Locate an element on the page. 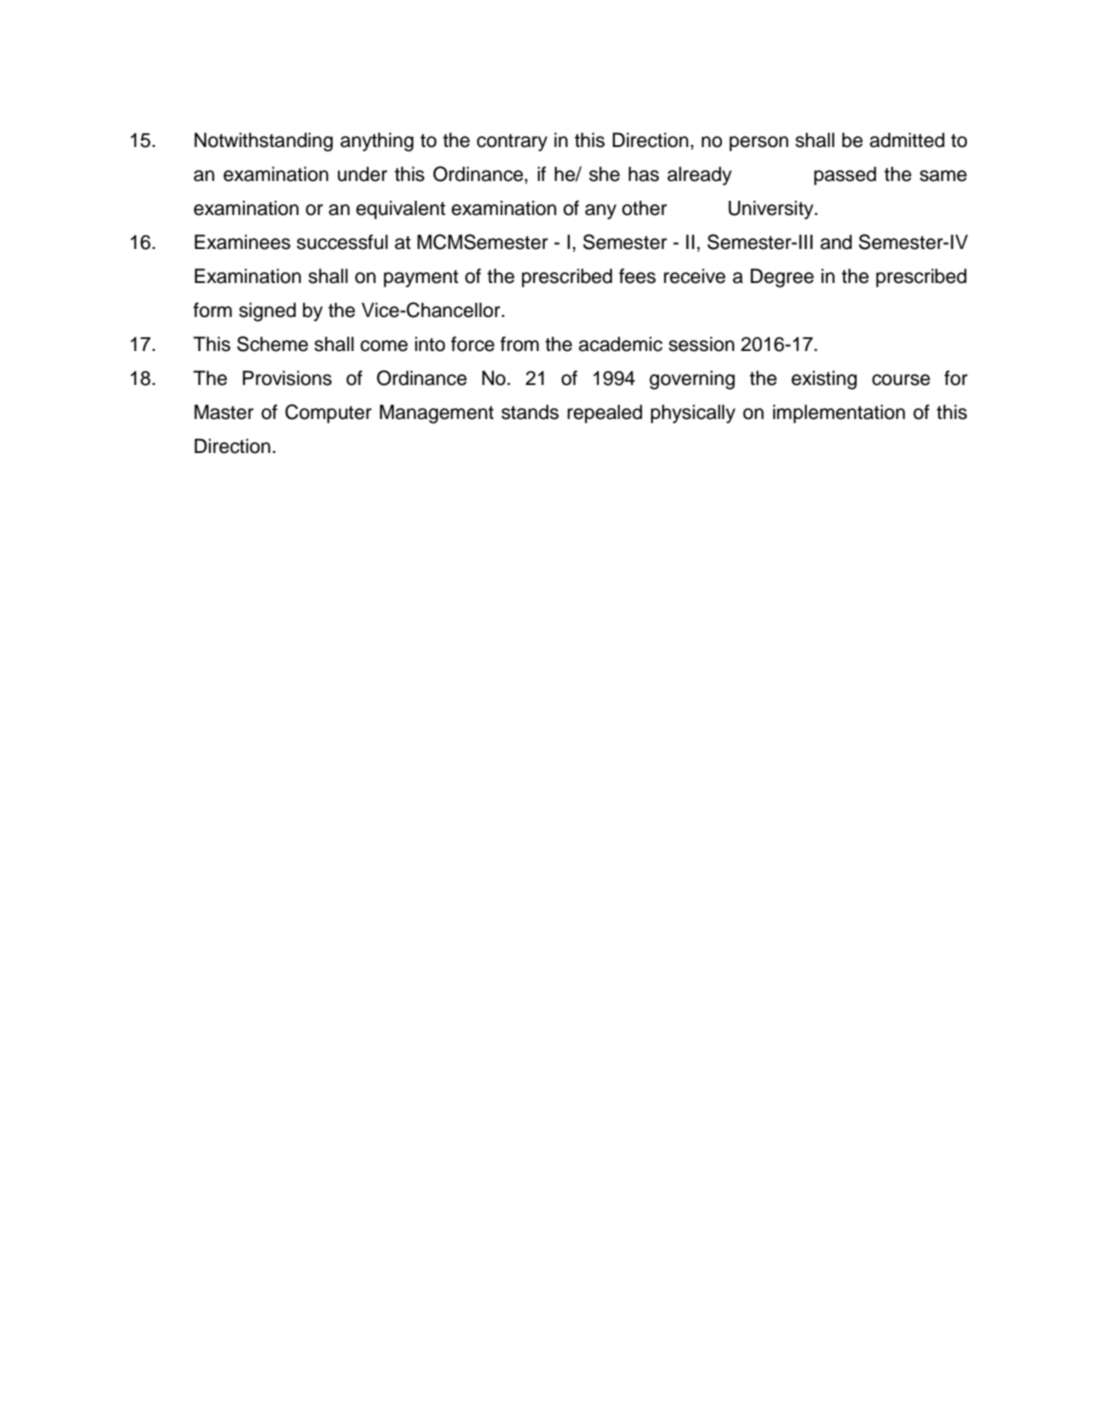 The height and width of the image is (1419, 1097). contrary is located at coordinates (512, 143).
